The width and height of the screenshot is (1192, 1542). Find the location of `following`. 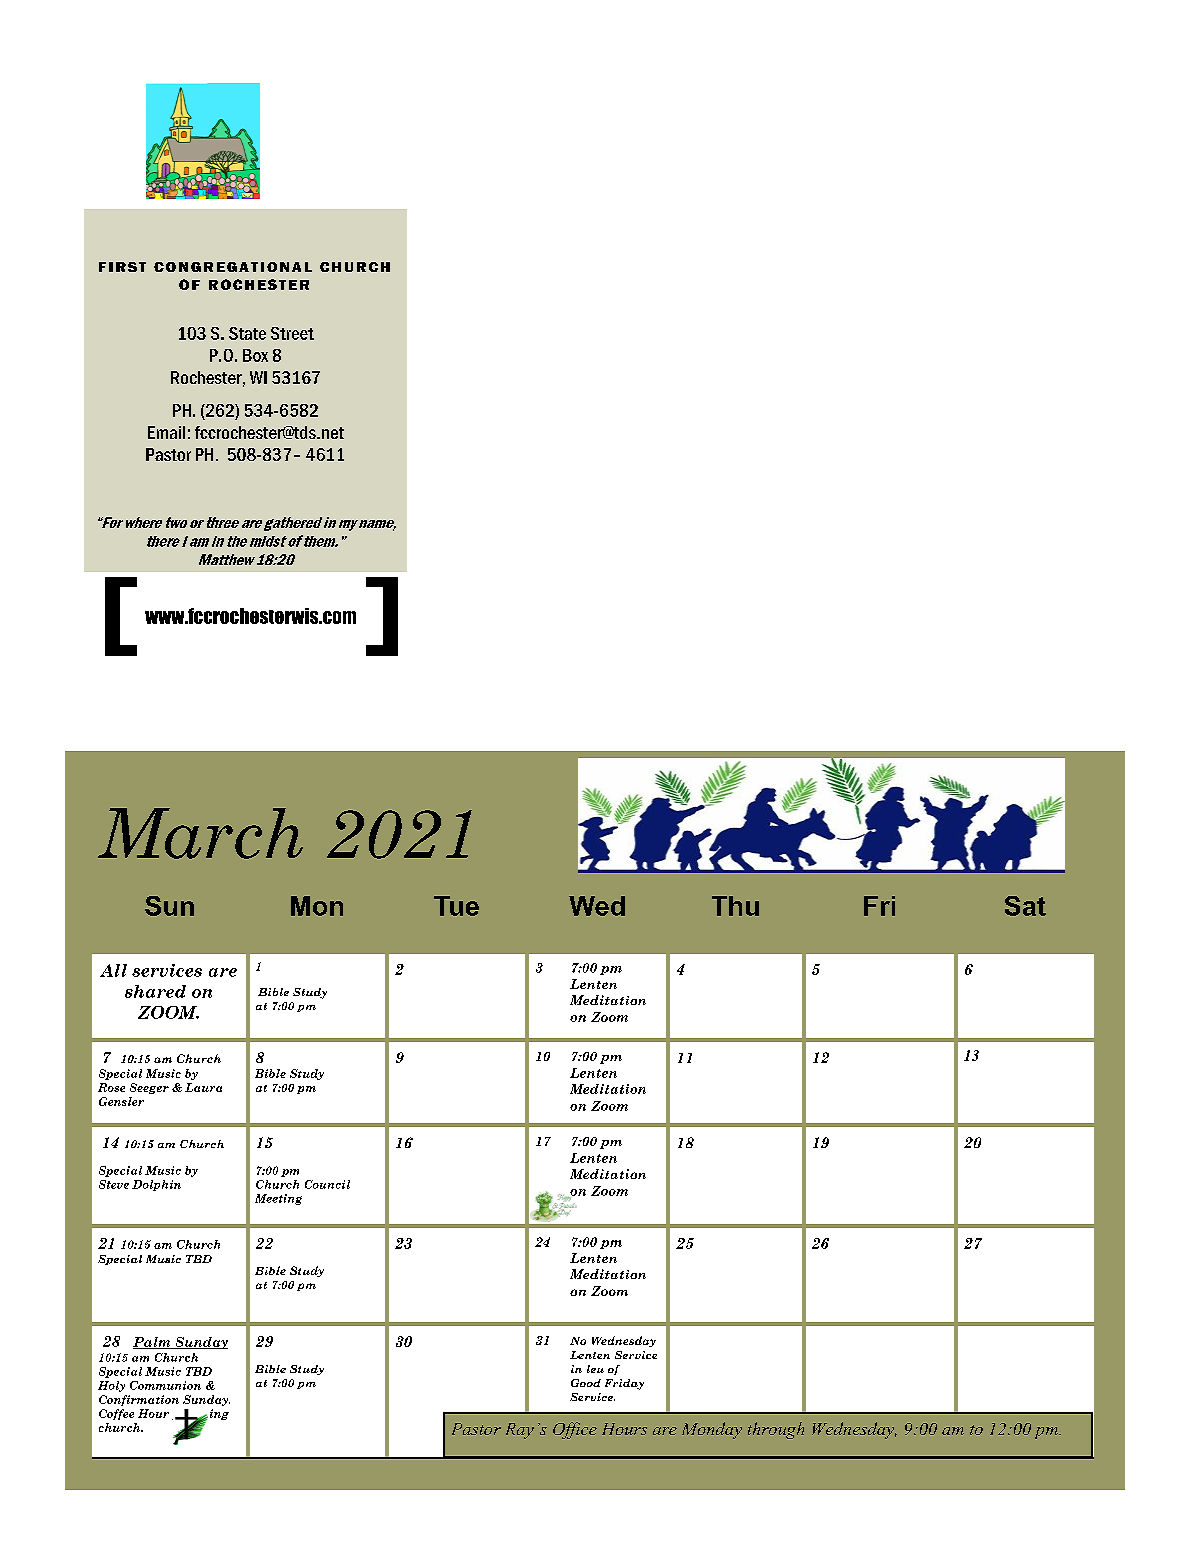

following is located at coordinates (200, 1415).
